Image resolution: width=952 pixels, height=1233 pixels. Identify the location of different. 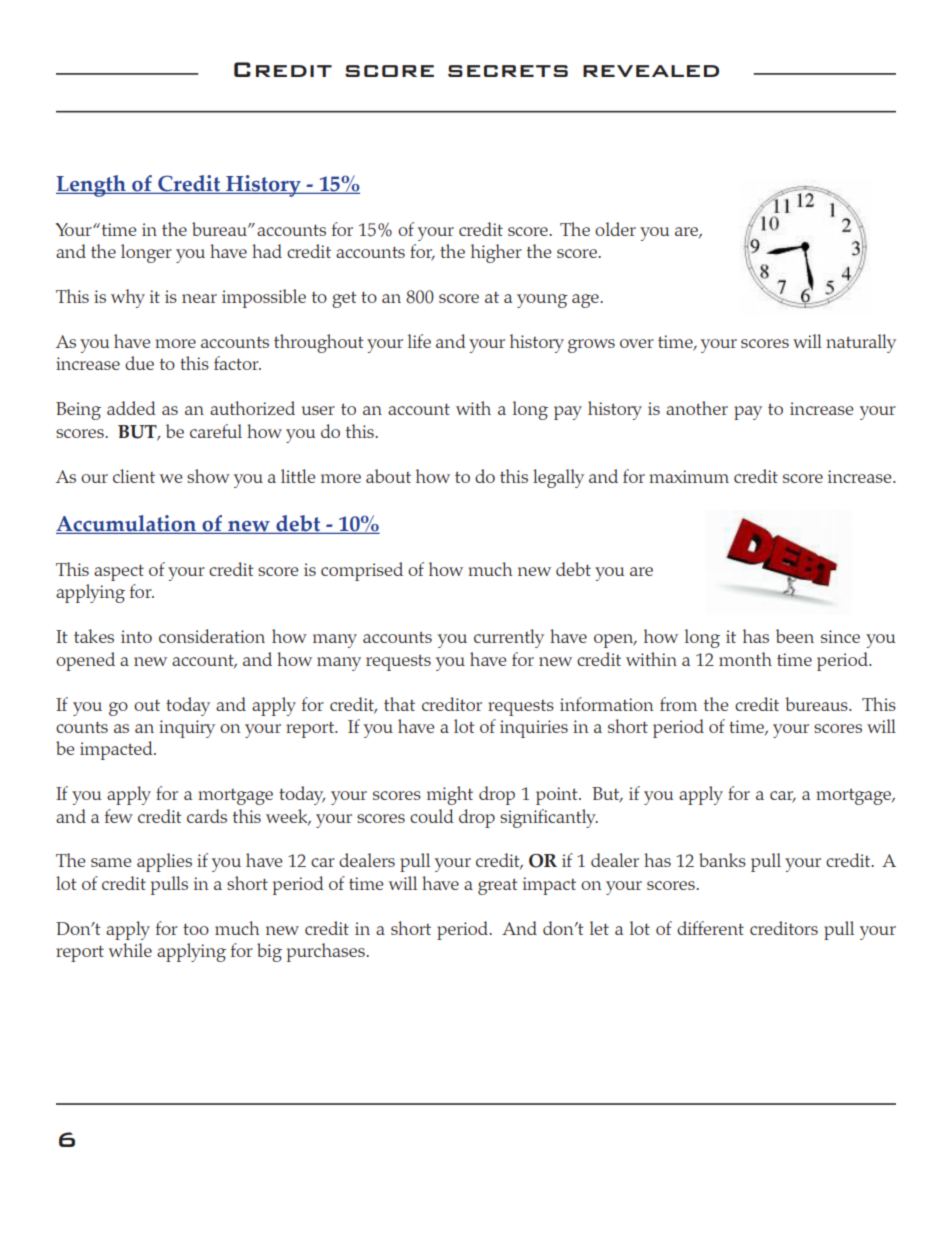
(710, 928).
